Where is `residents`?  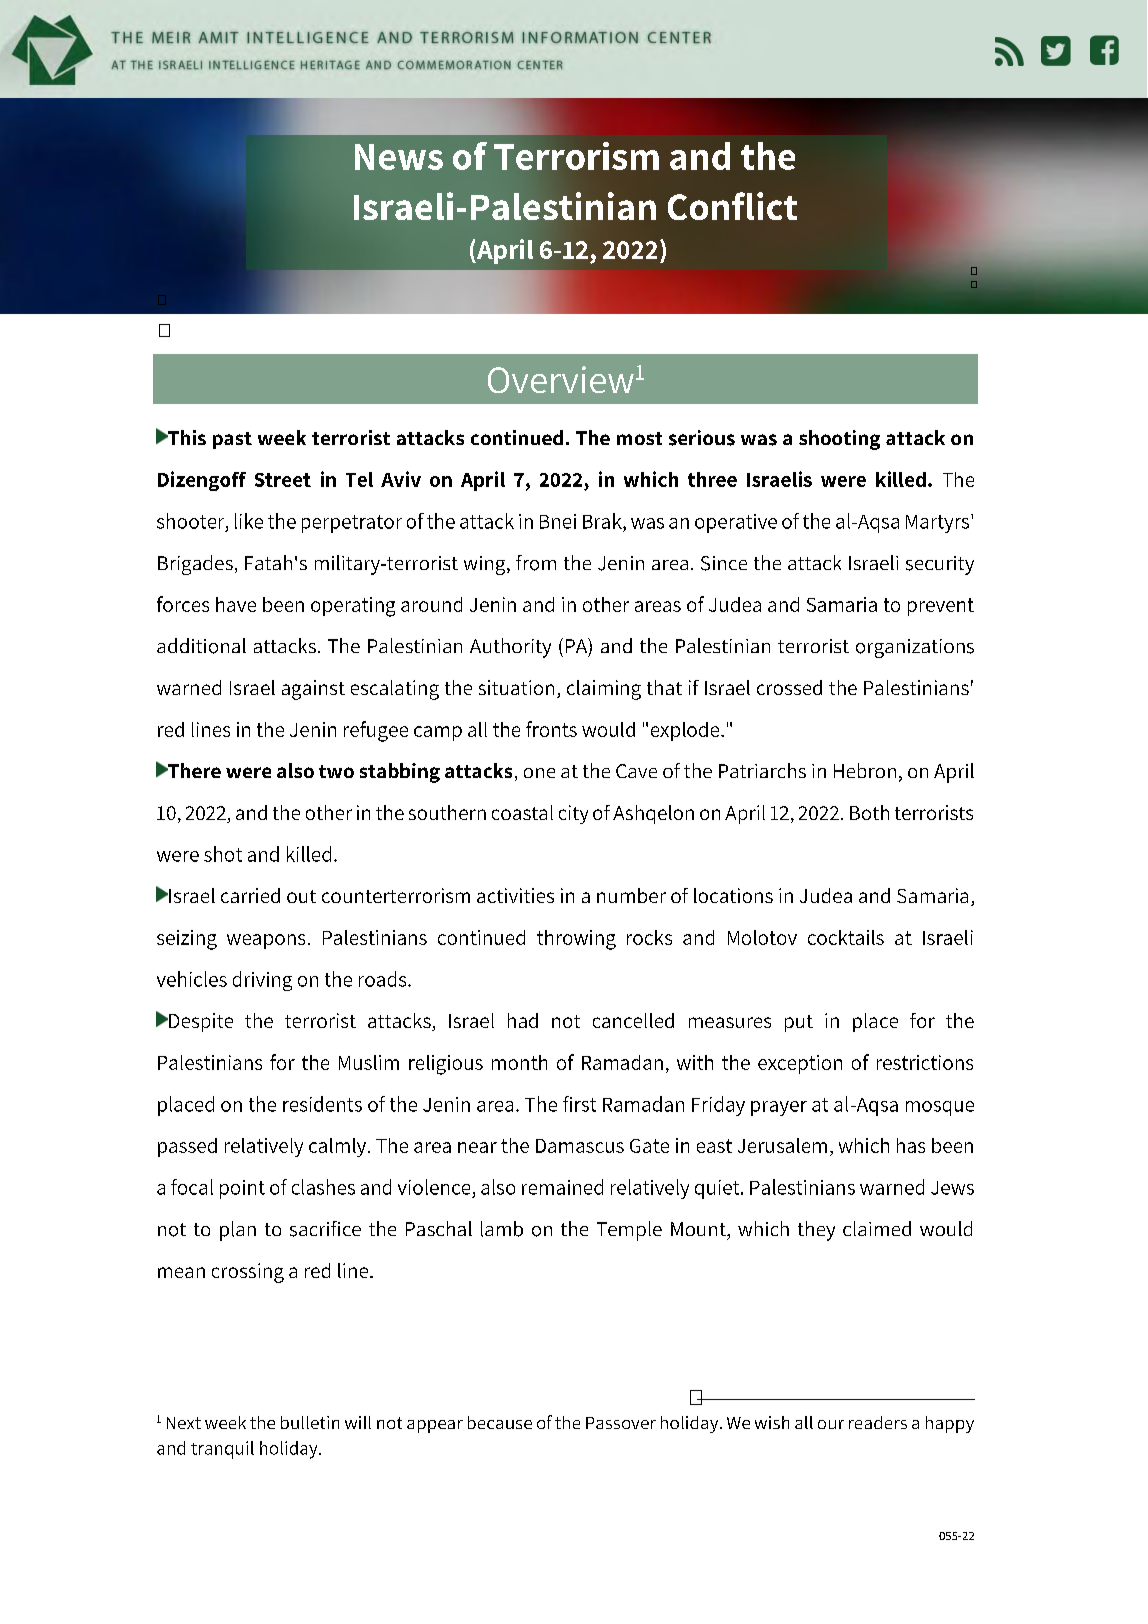 residents is located at coordinates (322, 1104).
